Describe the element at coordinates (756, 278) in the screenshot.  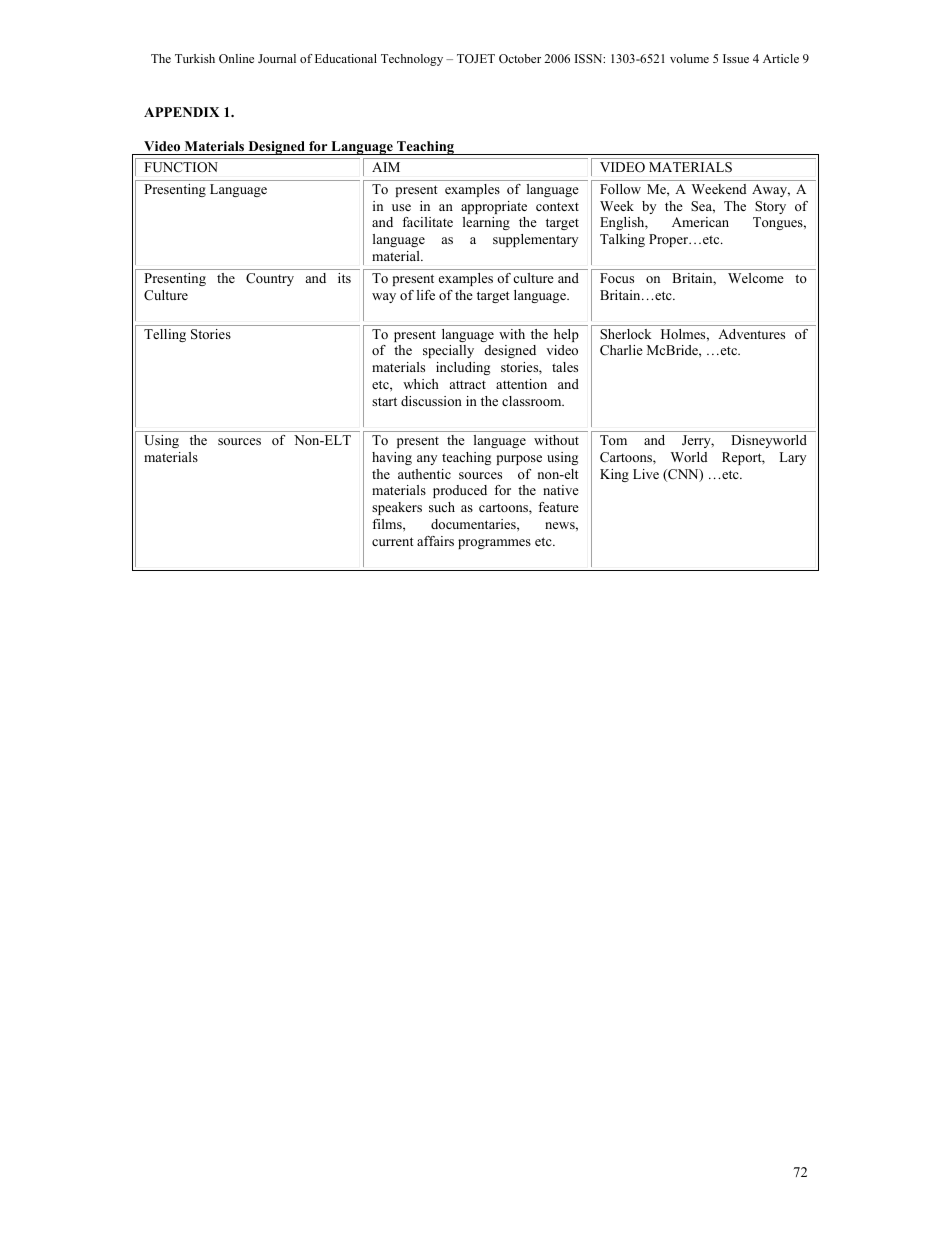
I see `Welcome` at that location.
